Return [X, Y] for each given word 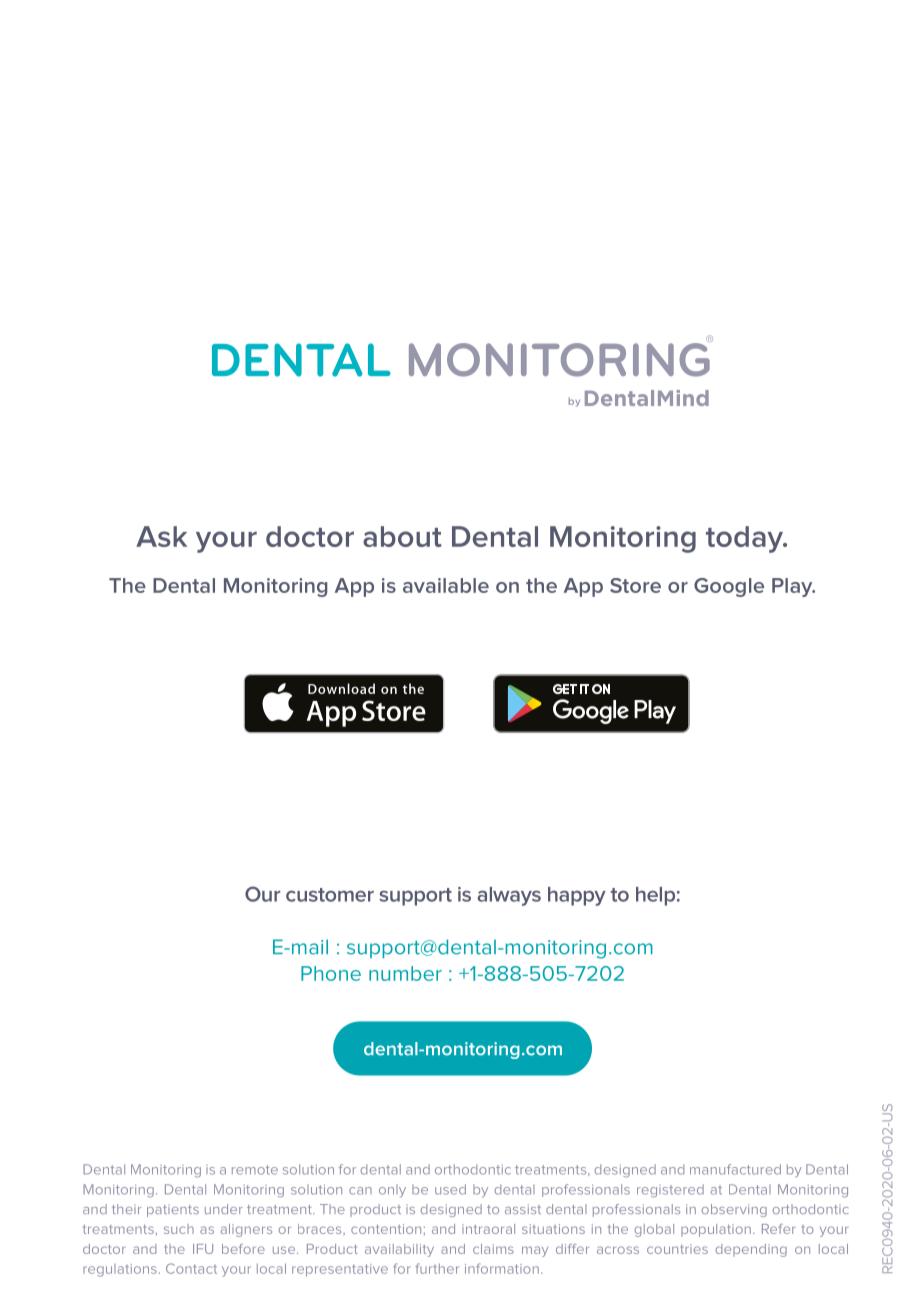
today [746, 539]
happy [577, 896]
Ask [161, 536]
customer [330, 895]
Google [729, 587]
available [446, 585]
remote [255, 1170]
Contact [191, 1268]
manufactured [735, 1169]
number [405, 973]
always [509, 896]
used [450, 1189]
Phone [331, 973]
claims [493, 1249]
